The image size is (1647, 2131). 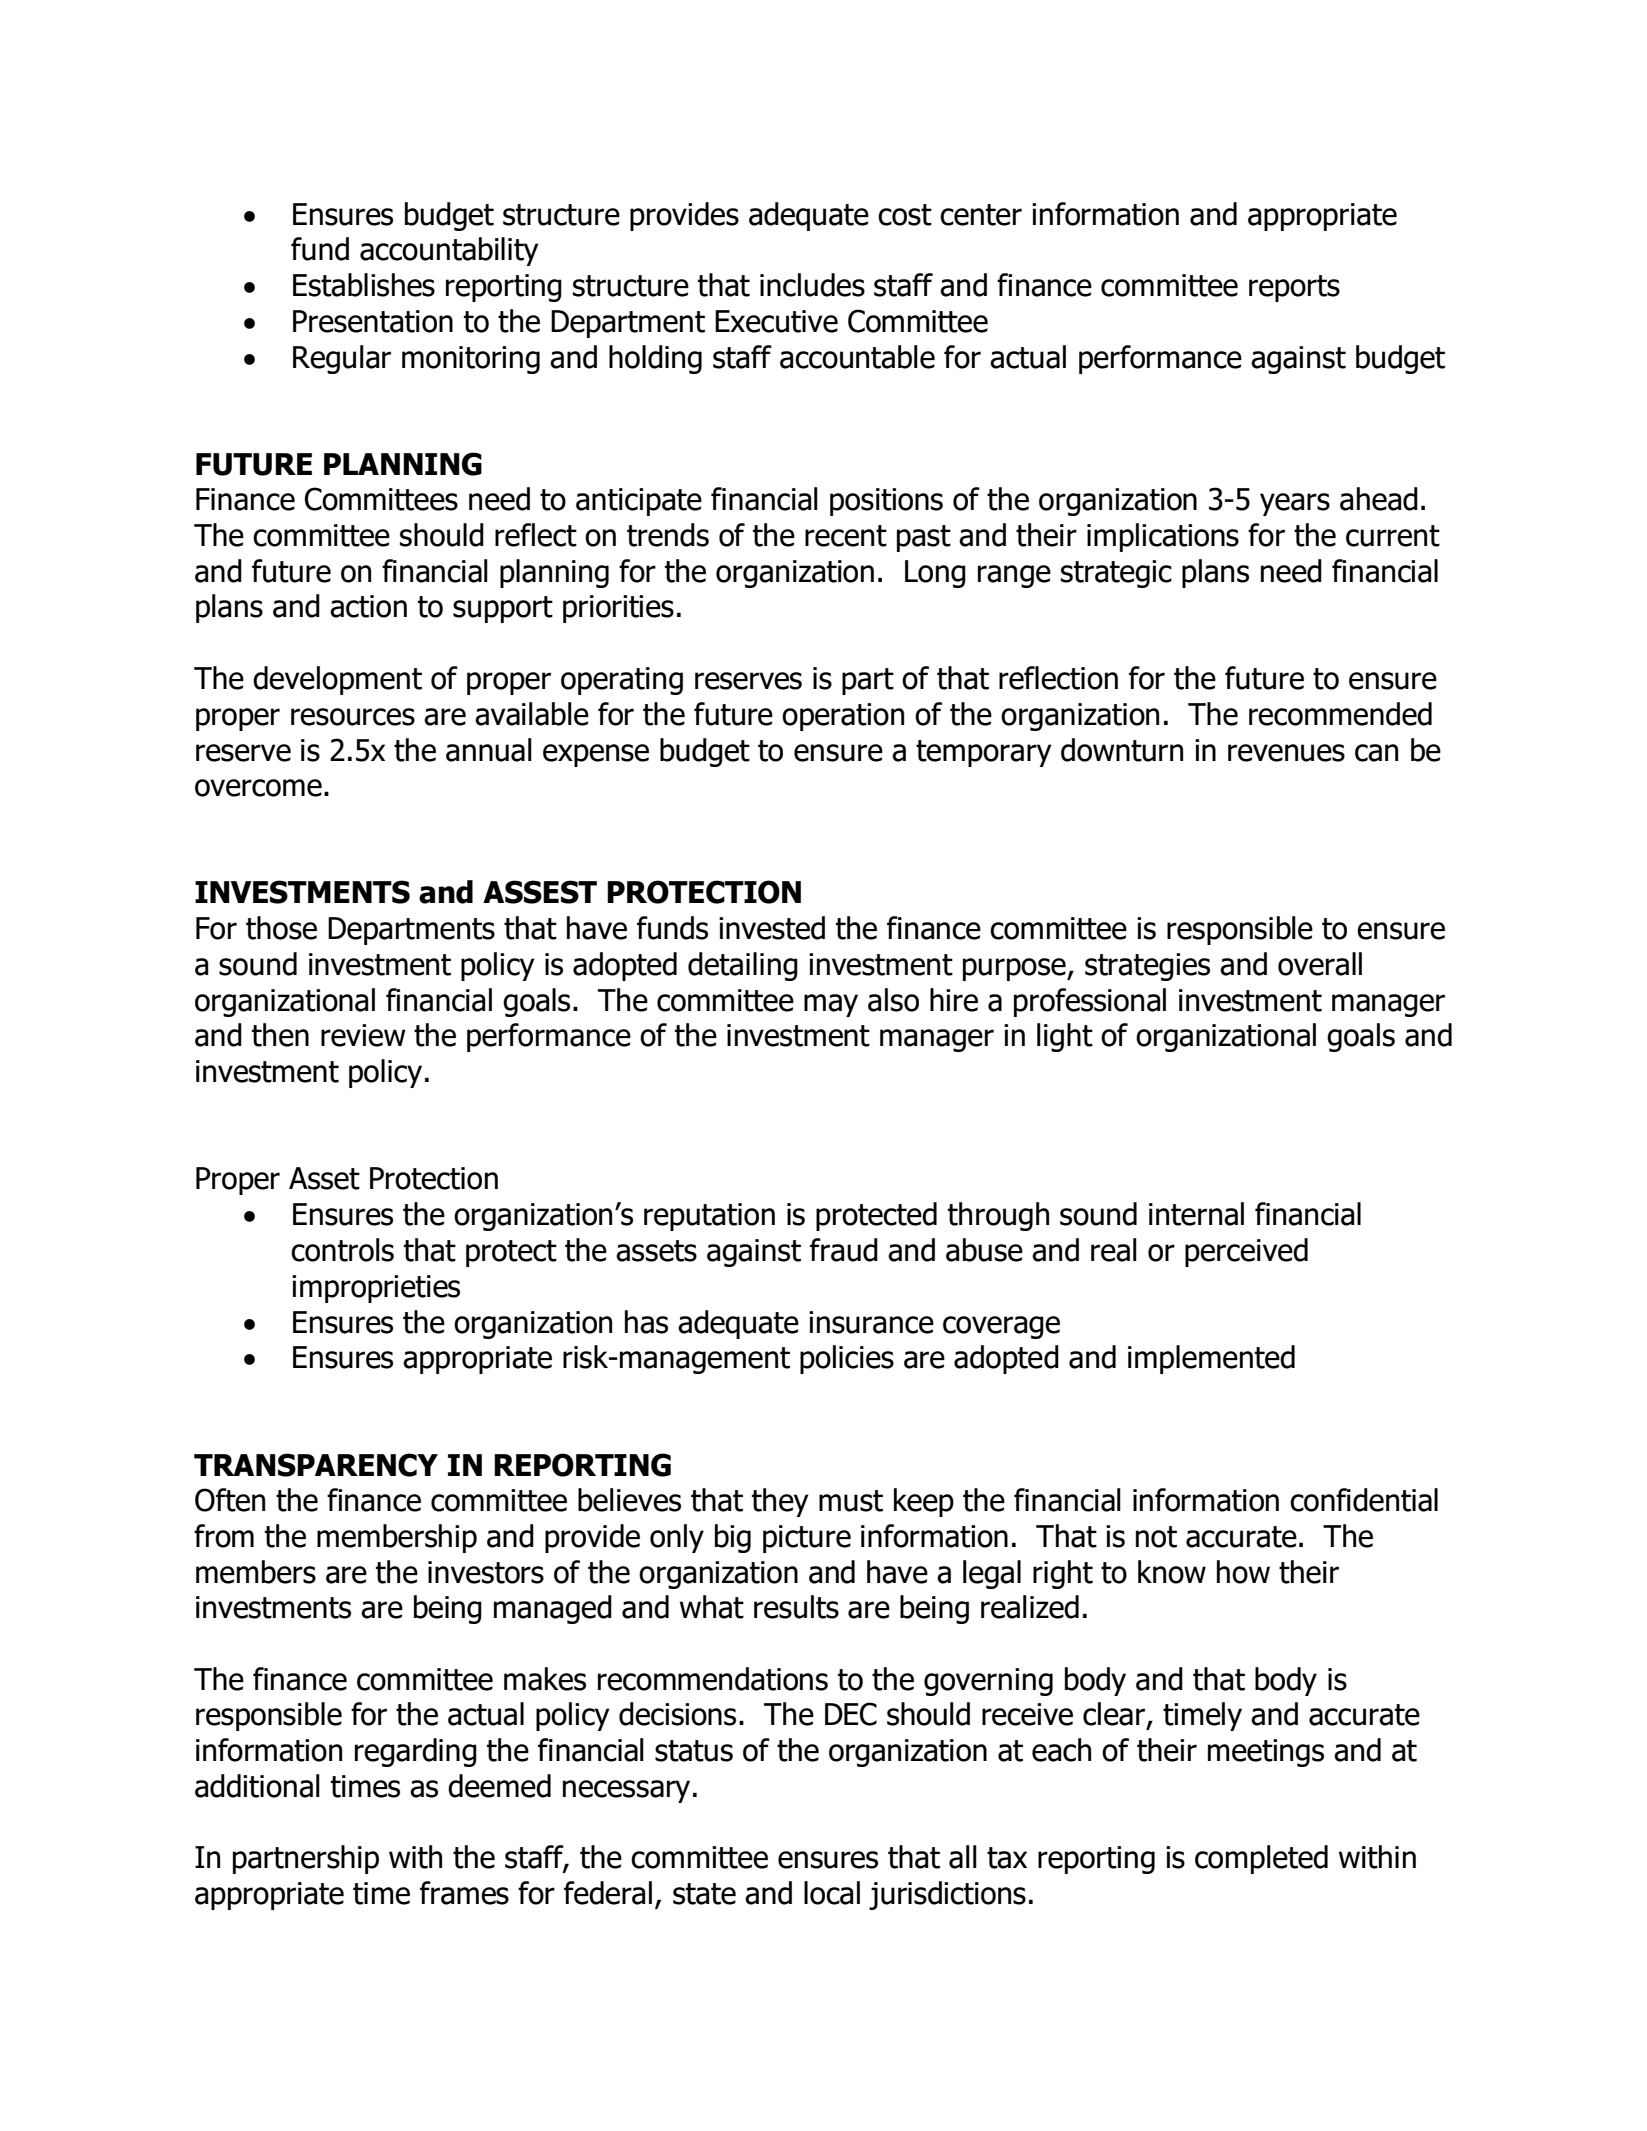 What do you see at coordinates (812, 285) in the screenshot?
I see `includes` at bounding box center [812, 285].
